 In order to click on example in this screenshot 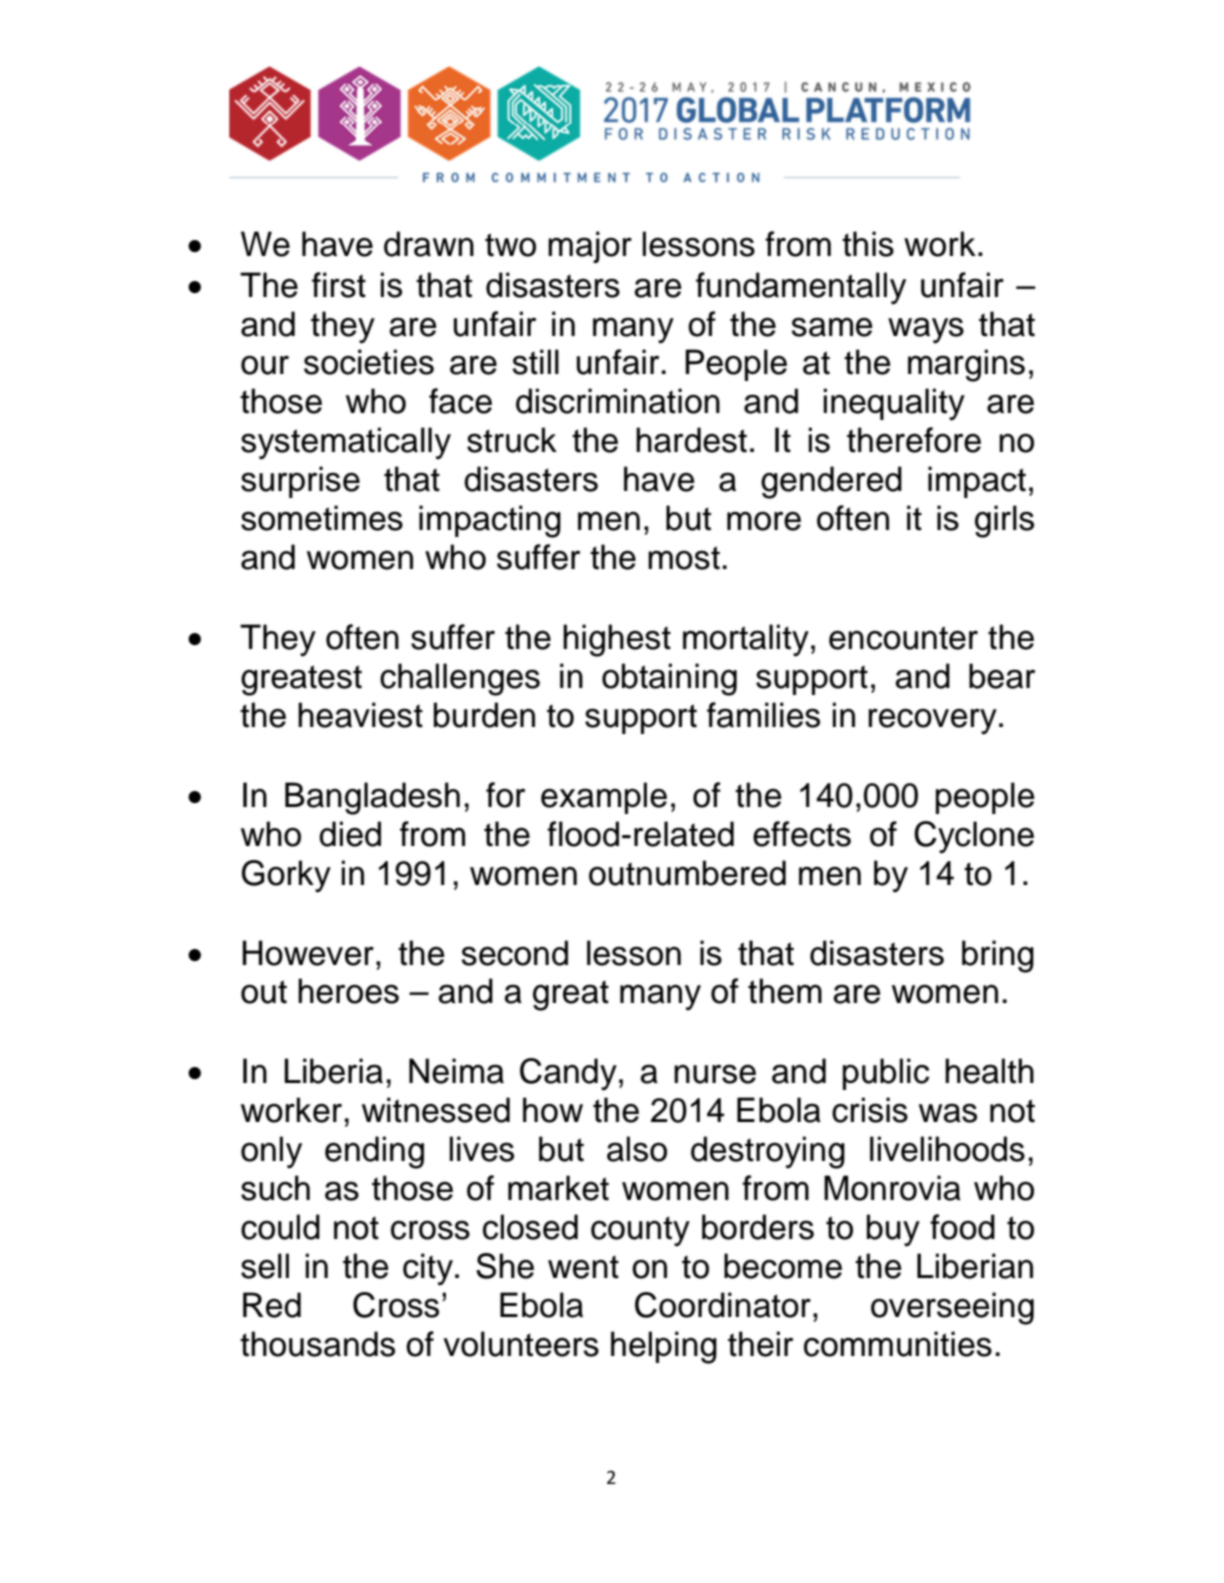, I will do `click(604, 798)`.
